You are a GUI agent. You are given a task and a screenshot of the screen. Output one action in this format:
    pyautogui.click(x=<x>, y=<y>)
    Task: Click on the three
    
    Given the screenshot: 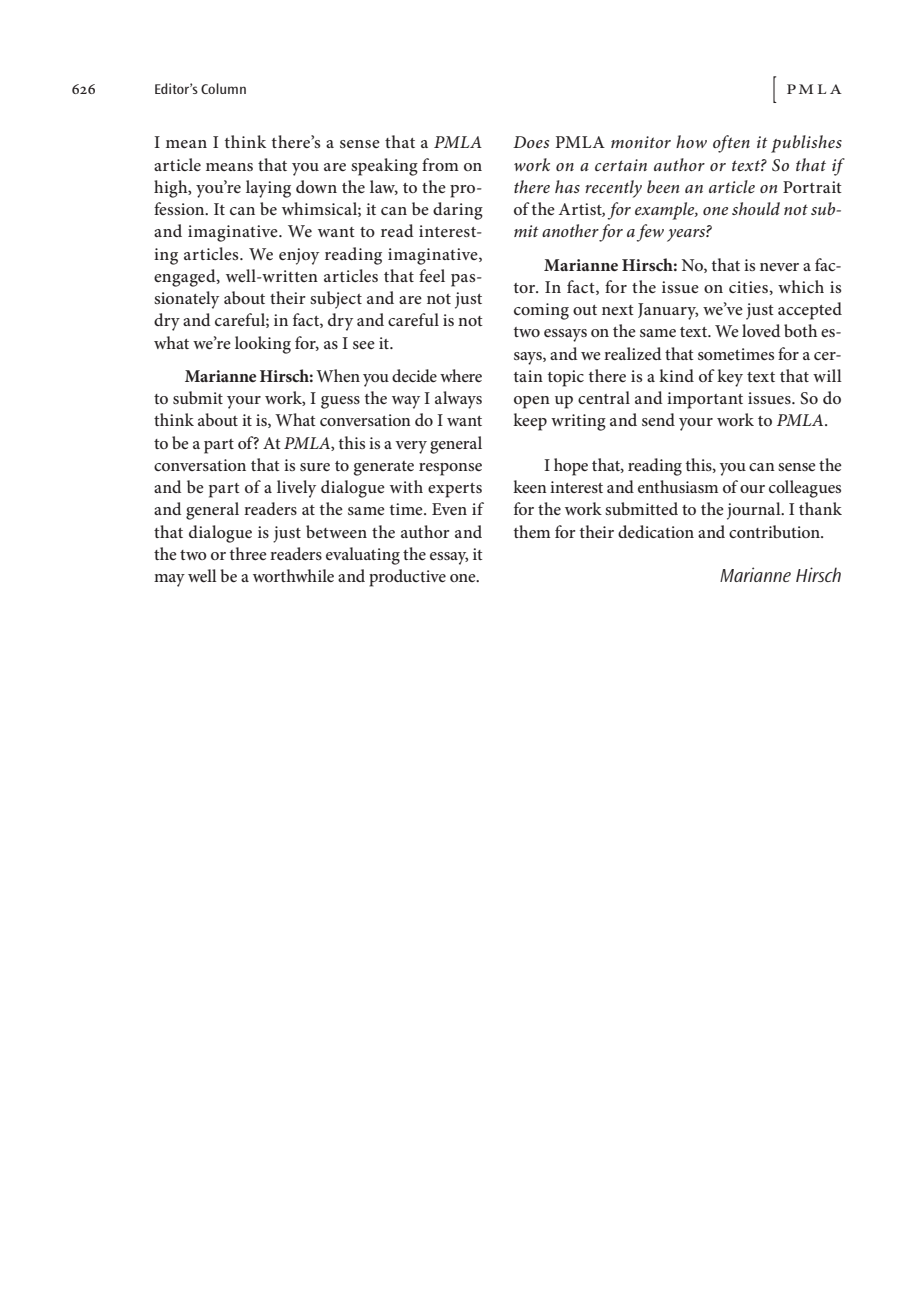 What is the action you would take?
    pyautogui.click(x=248, y=553)
